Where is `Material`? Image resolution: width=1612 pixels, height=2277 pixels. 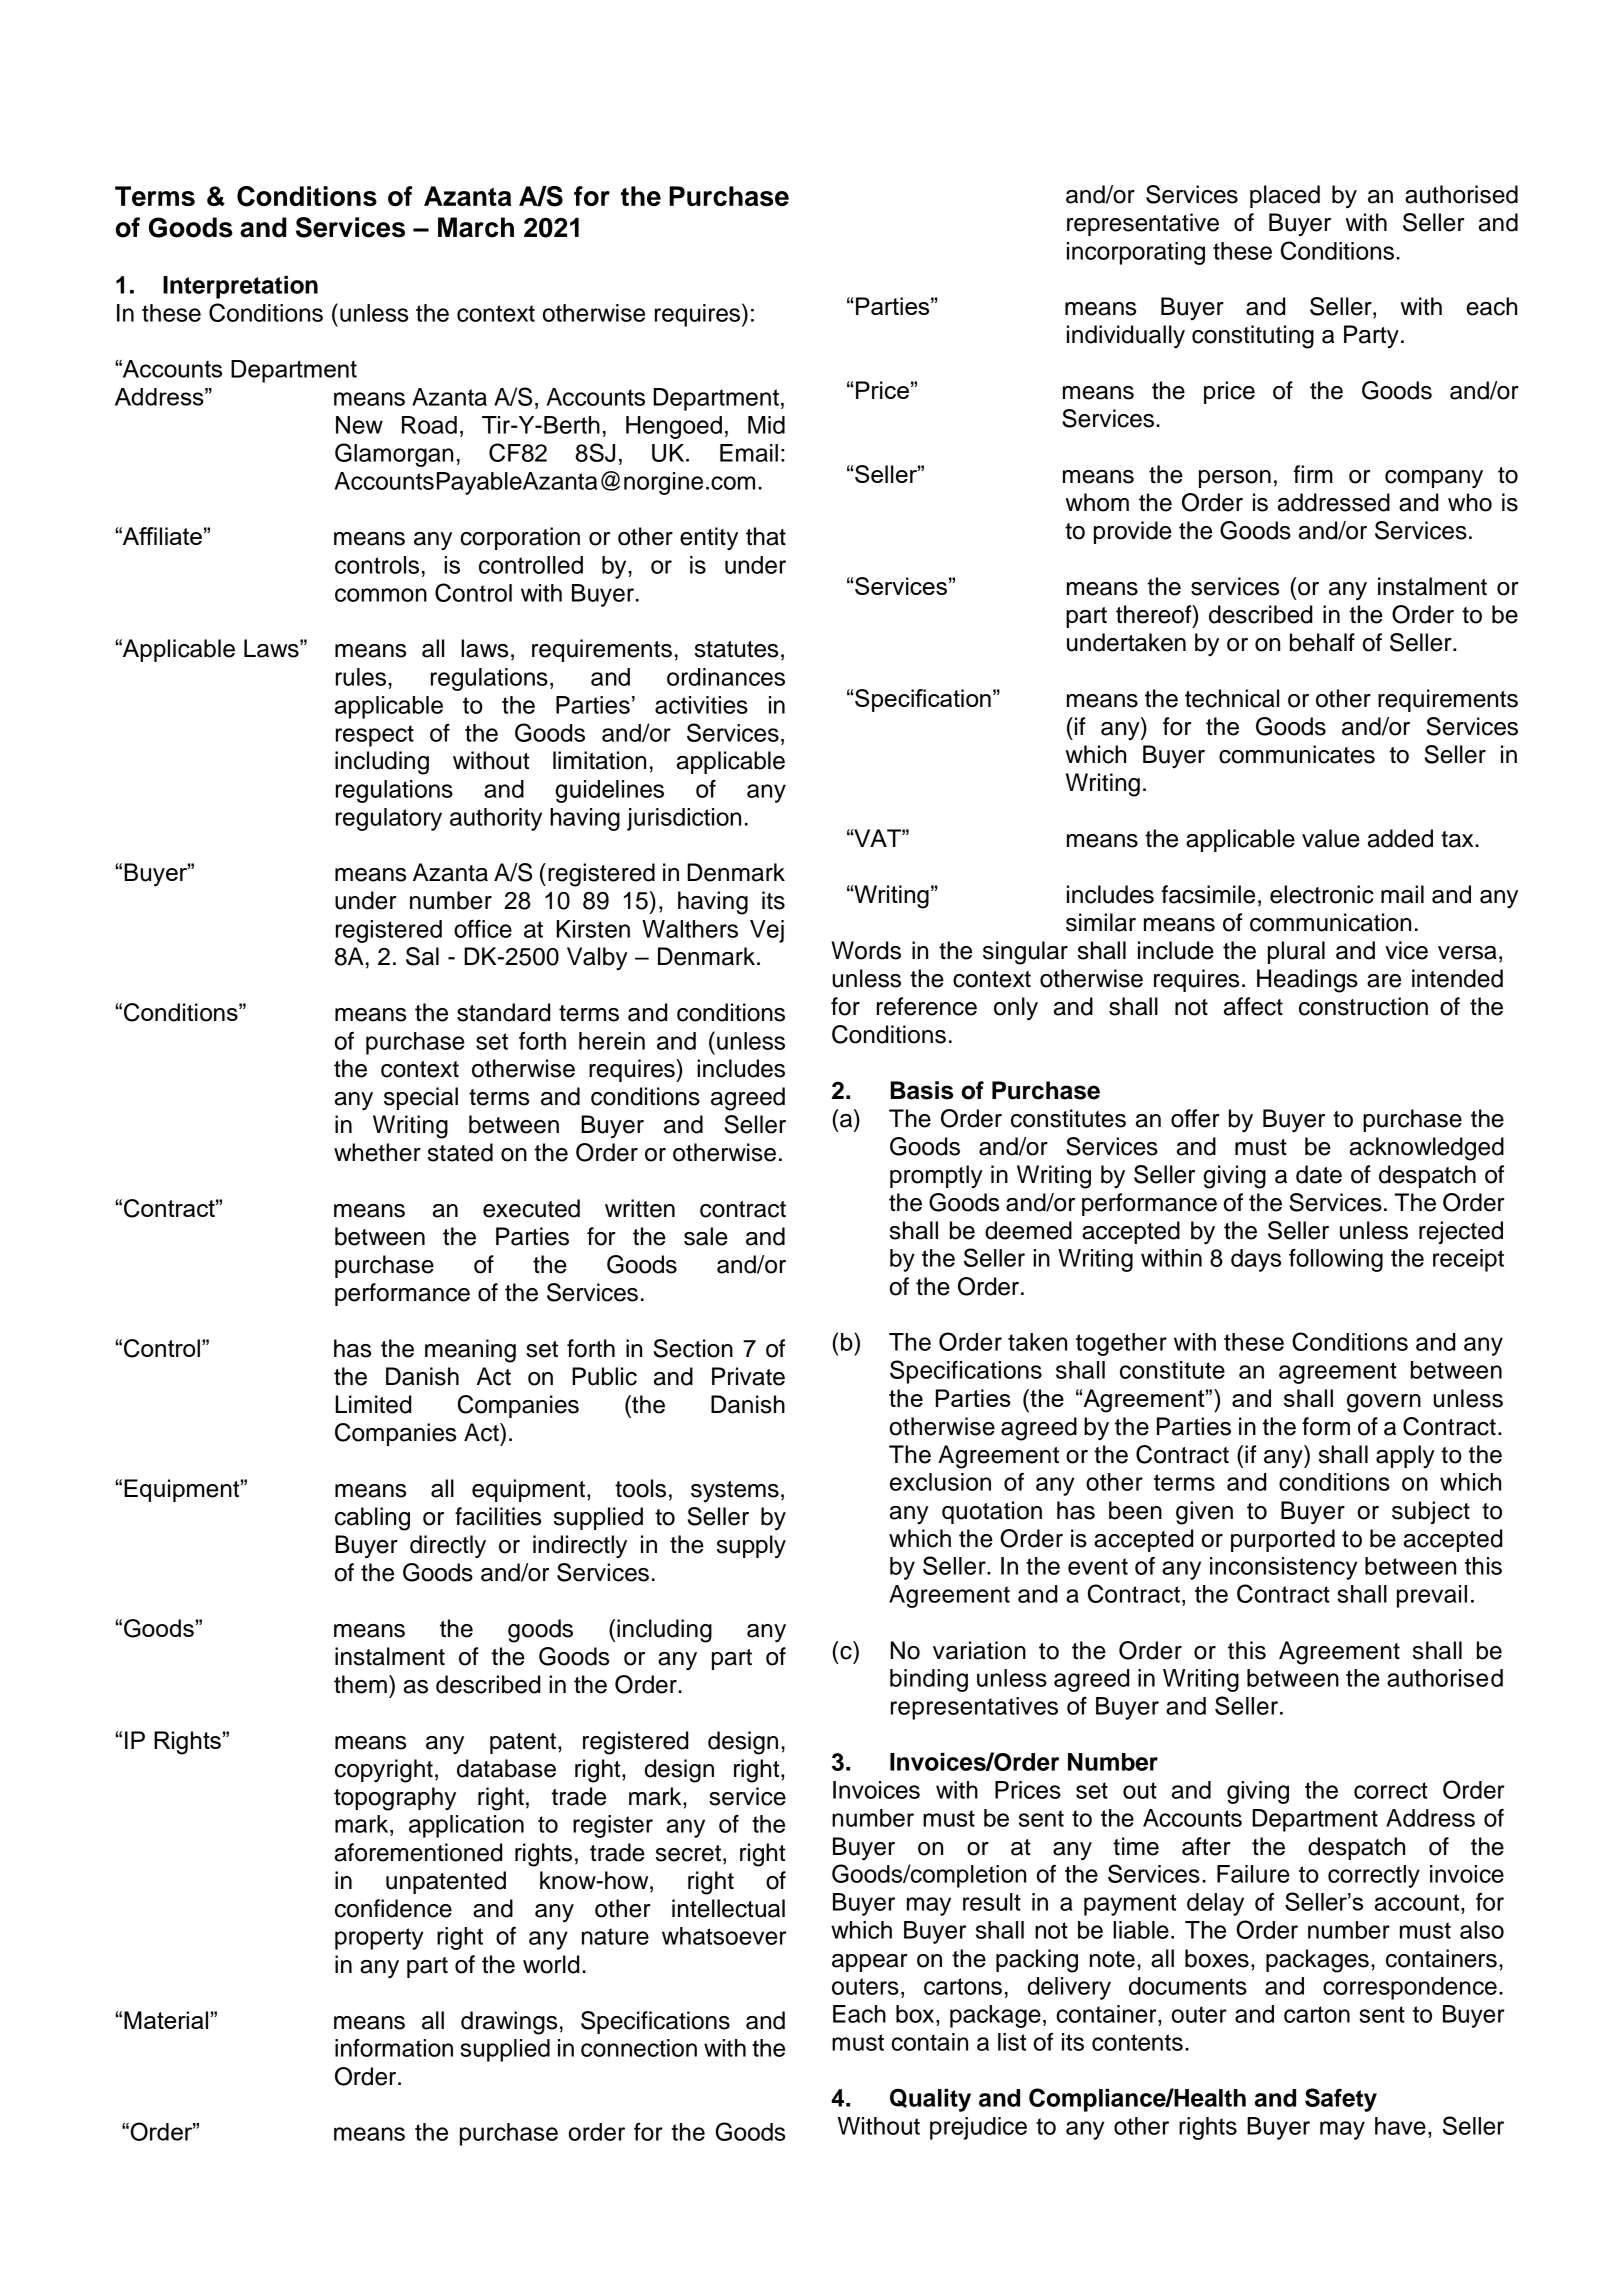
Material is located at coordinates (166, 2020).
